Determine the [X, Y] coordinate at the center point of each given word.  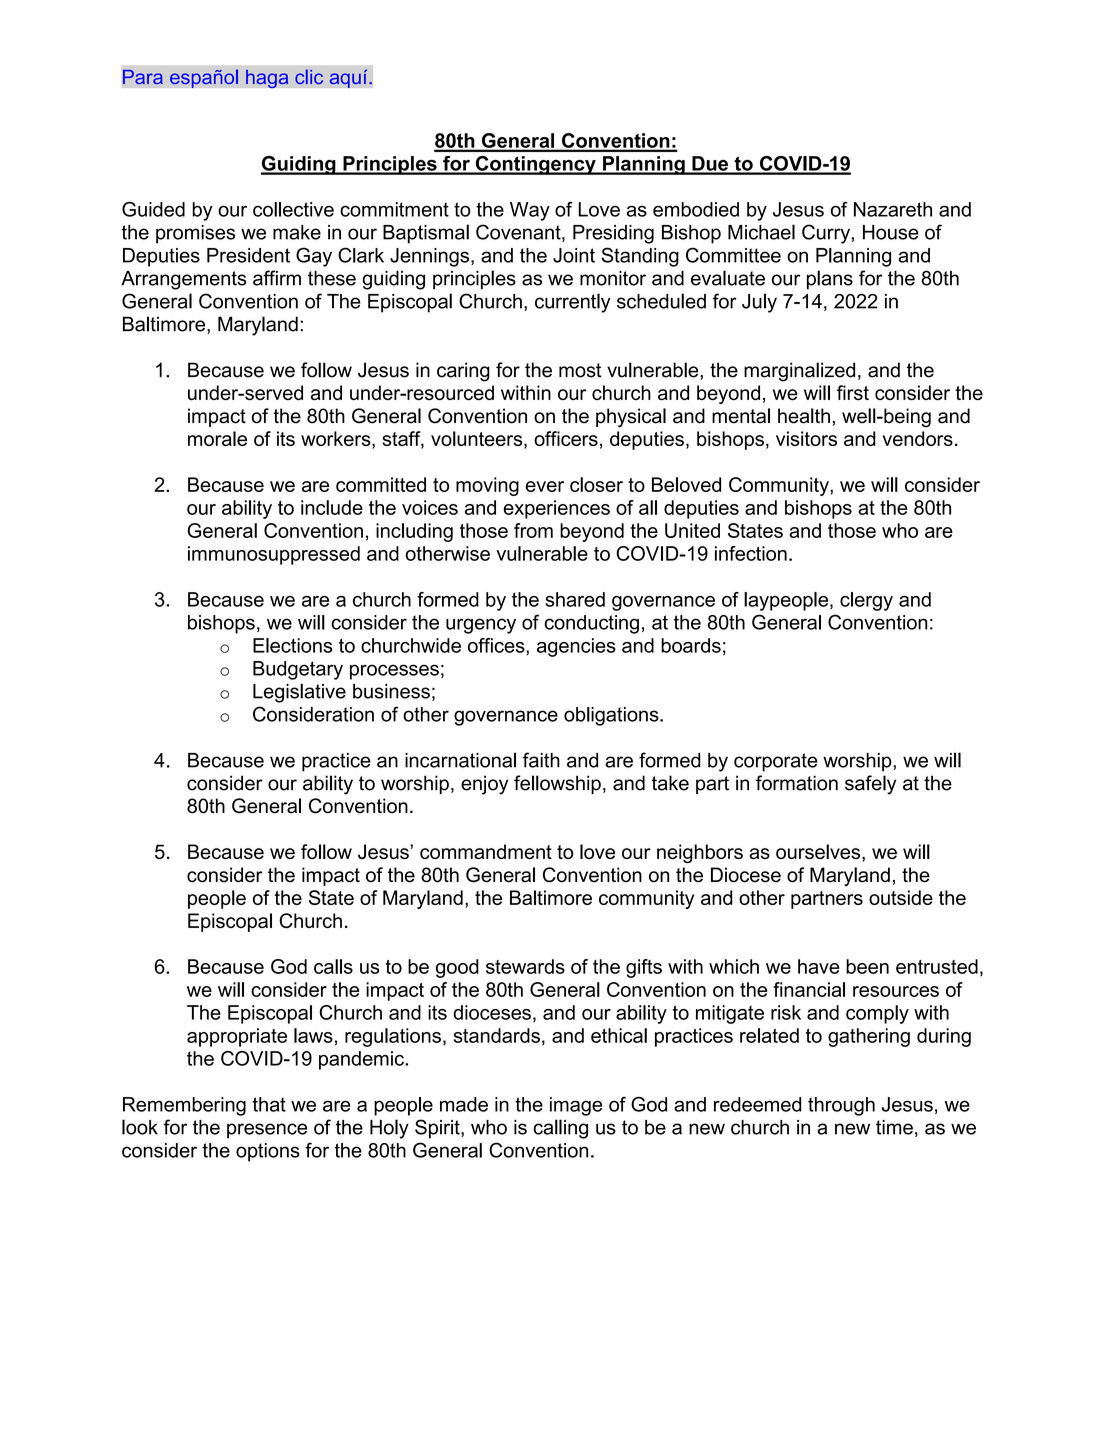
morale [217, 438]
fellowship [557, 784]
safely [870, 785]
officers [566, 438]
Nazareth [893, 209]
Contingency [535, 165]
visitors [806, 438]
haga [267, 78]
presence [267, 1131]
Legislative [299, 693]
